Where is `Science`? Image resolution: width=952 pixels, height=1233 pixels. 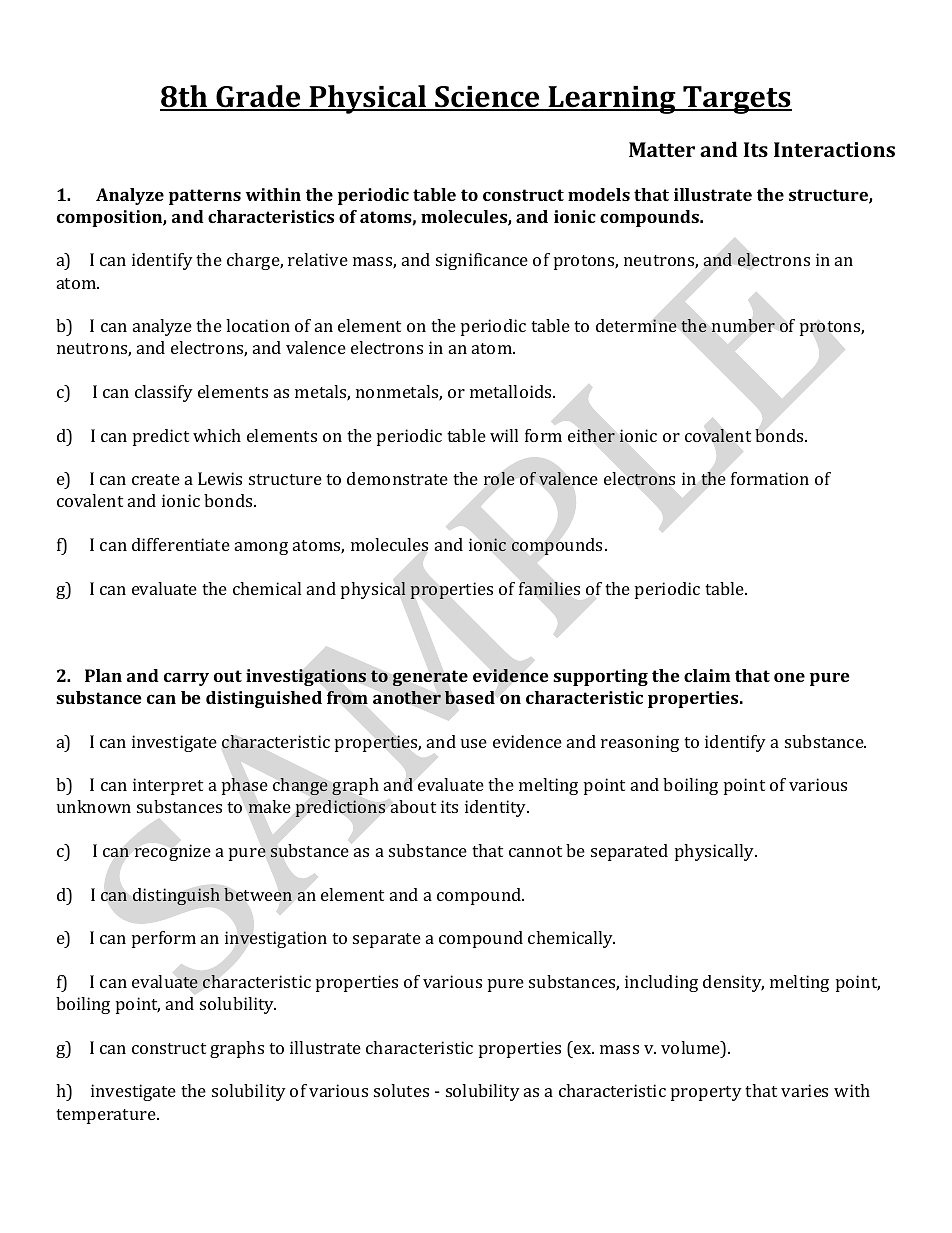 Science is located at coordinates (487, 98).
